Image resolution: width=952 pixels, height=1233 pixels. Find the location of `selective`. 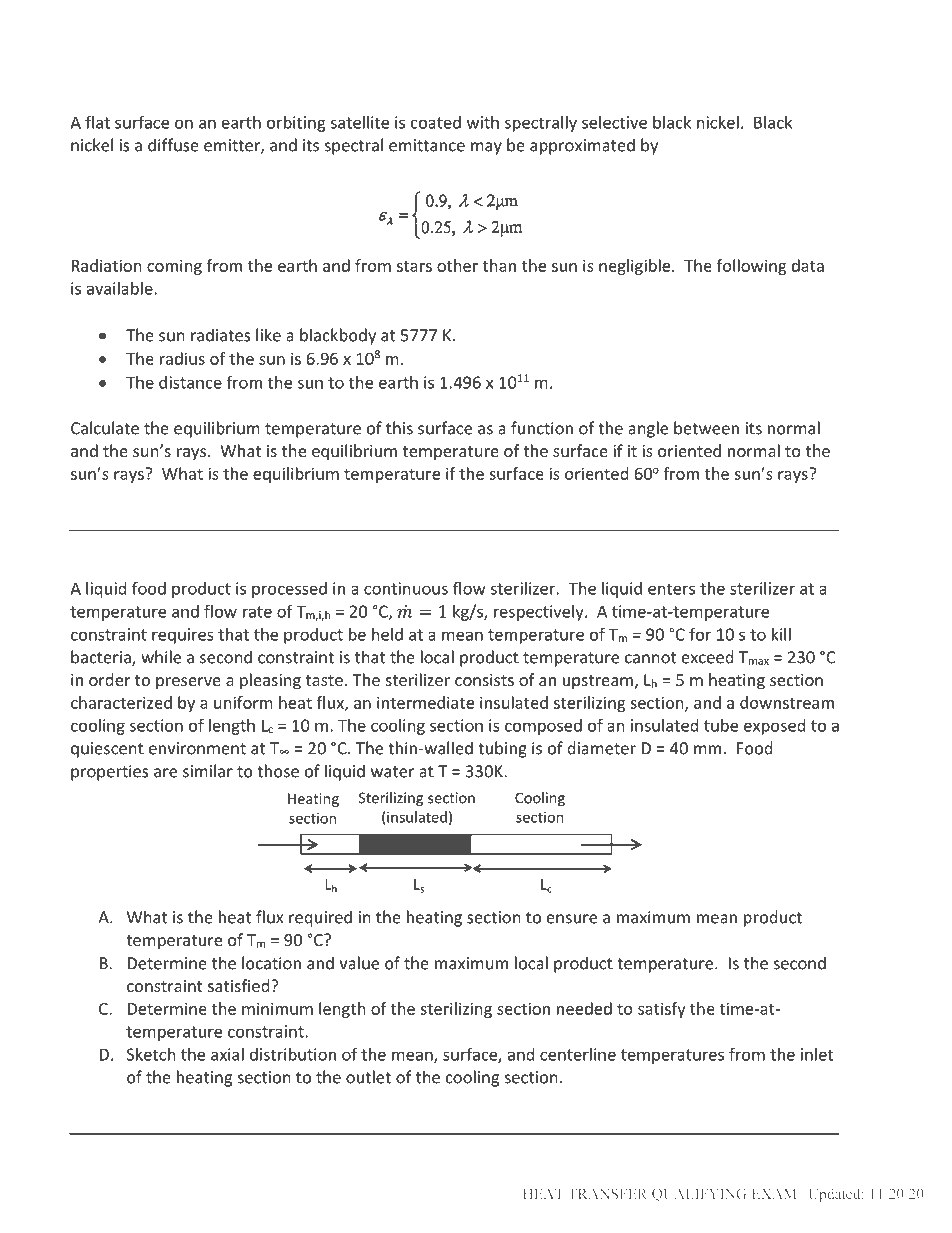

selective is located at coordinates (614, 122).
